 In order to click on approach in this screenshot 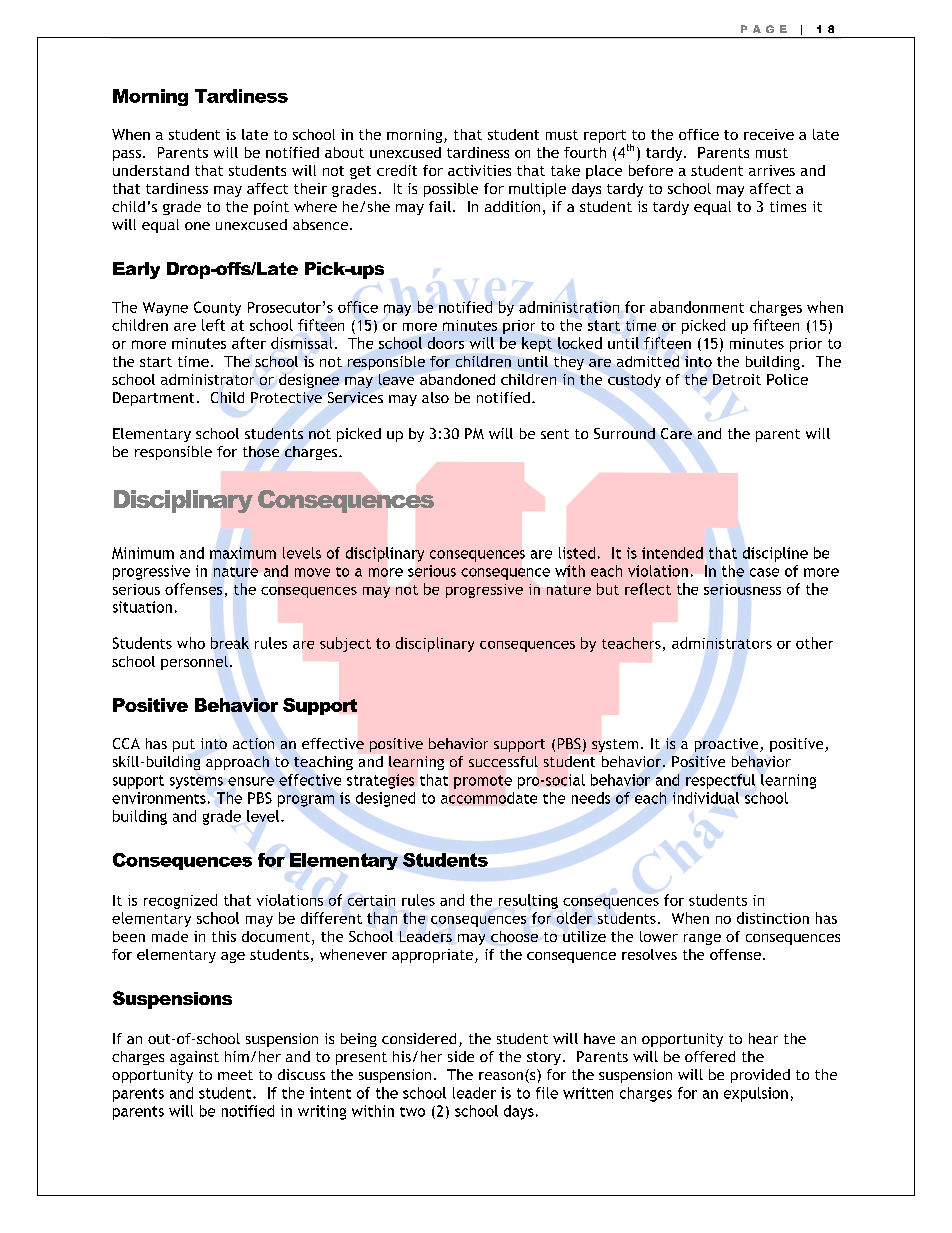, I will do `click(237, 763)`.
